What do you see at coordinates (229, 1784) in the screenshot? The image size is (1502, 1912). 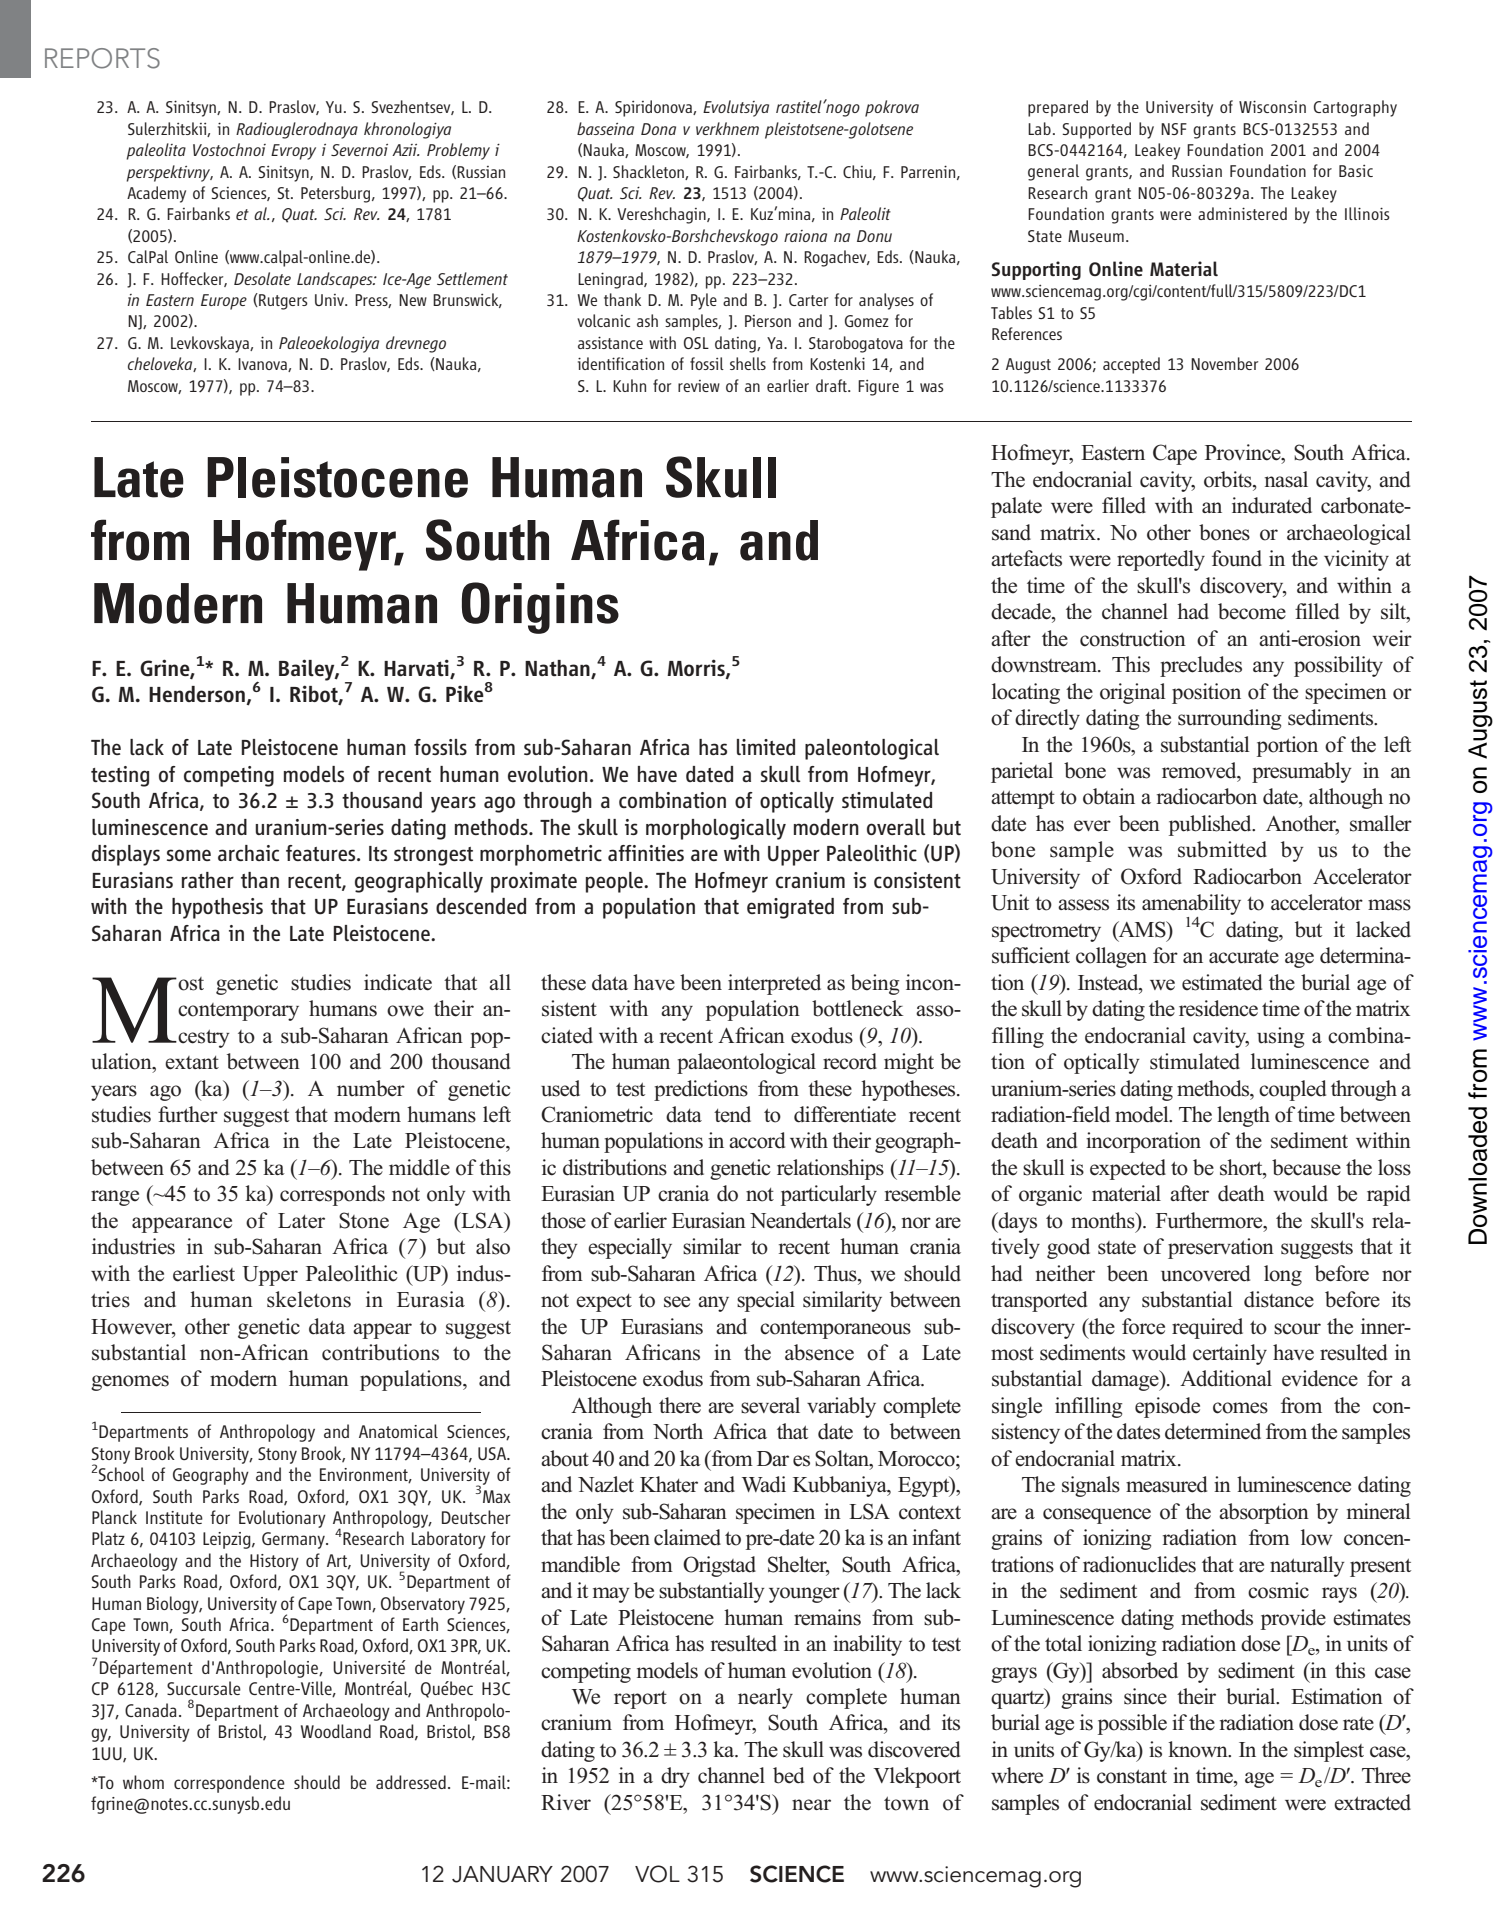 I see `correspondence` at bounding box center [229, 1784].
